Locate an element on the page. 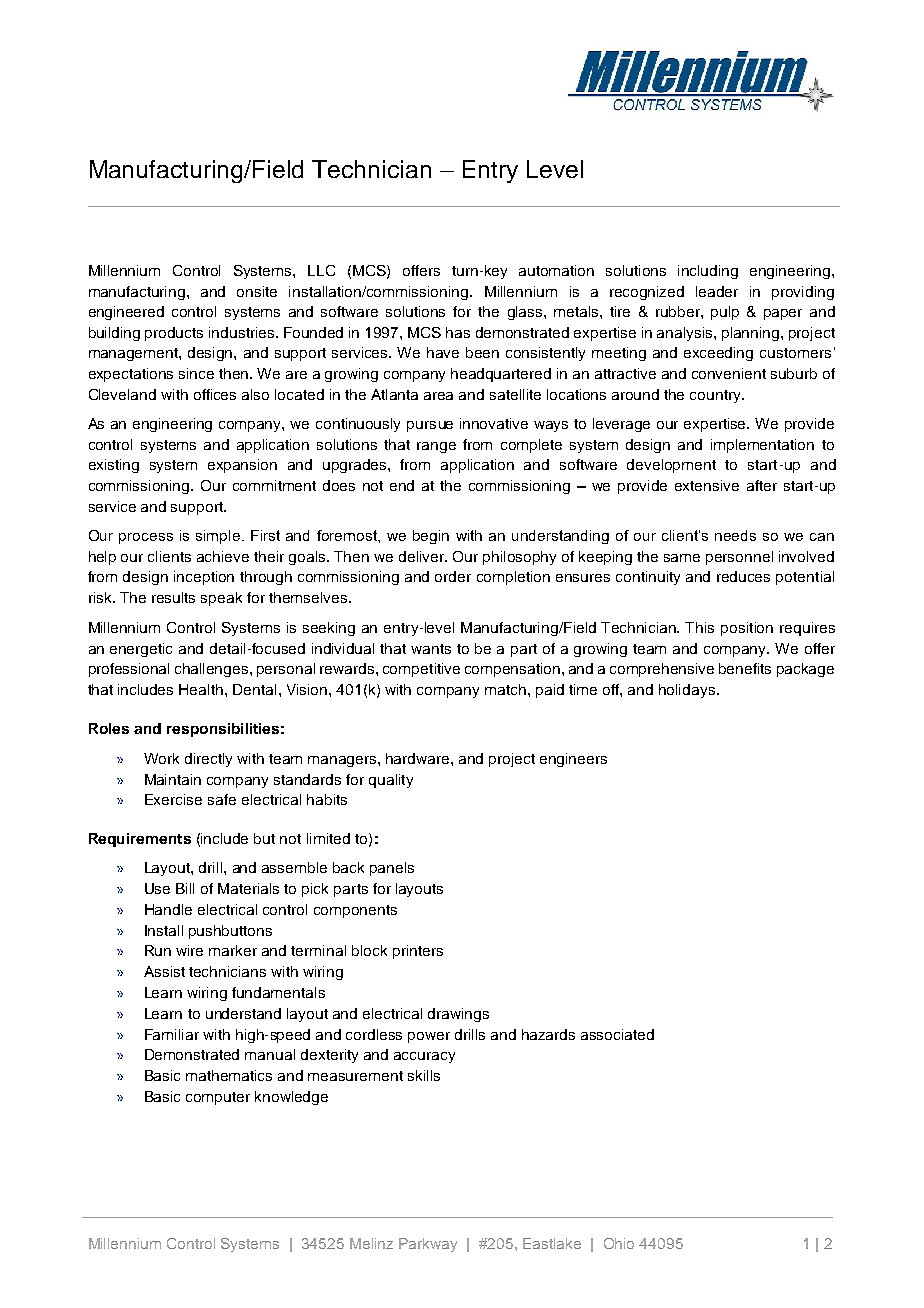 This image has width=924, height=1308. has is located at coordinates (458, 332).
